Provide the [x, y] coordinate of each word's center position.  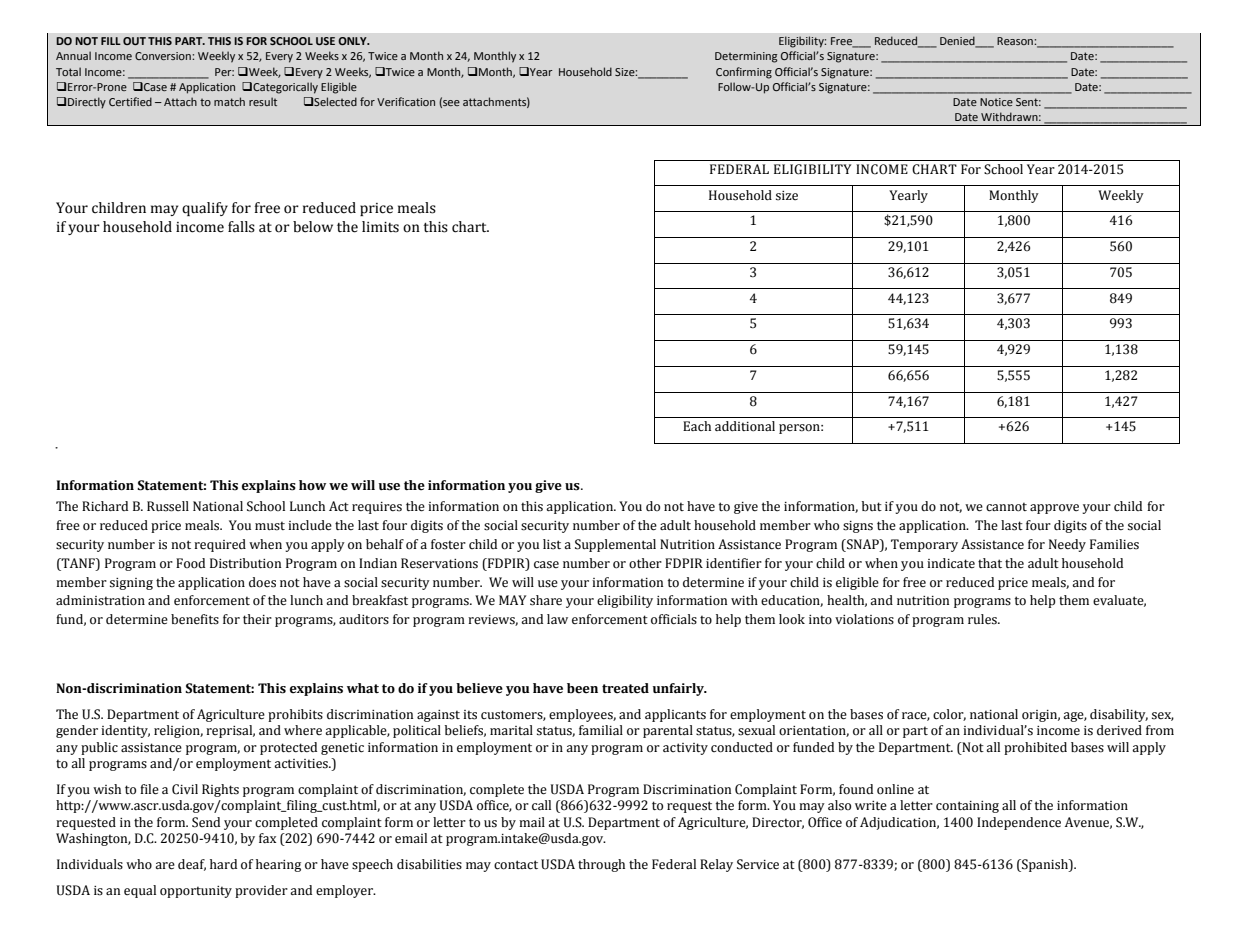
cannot [1006, 507]
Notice [996, 102]
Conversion [164, 56]
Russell [168, 506]
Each [697, 426]
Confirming [744, 73]
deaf [192, 865]
